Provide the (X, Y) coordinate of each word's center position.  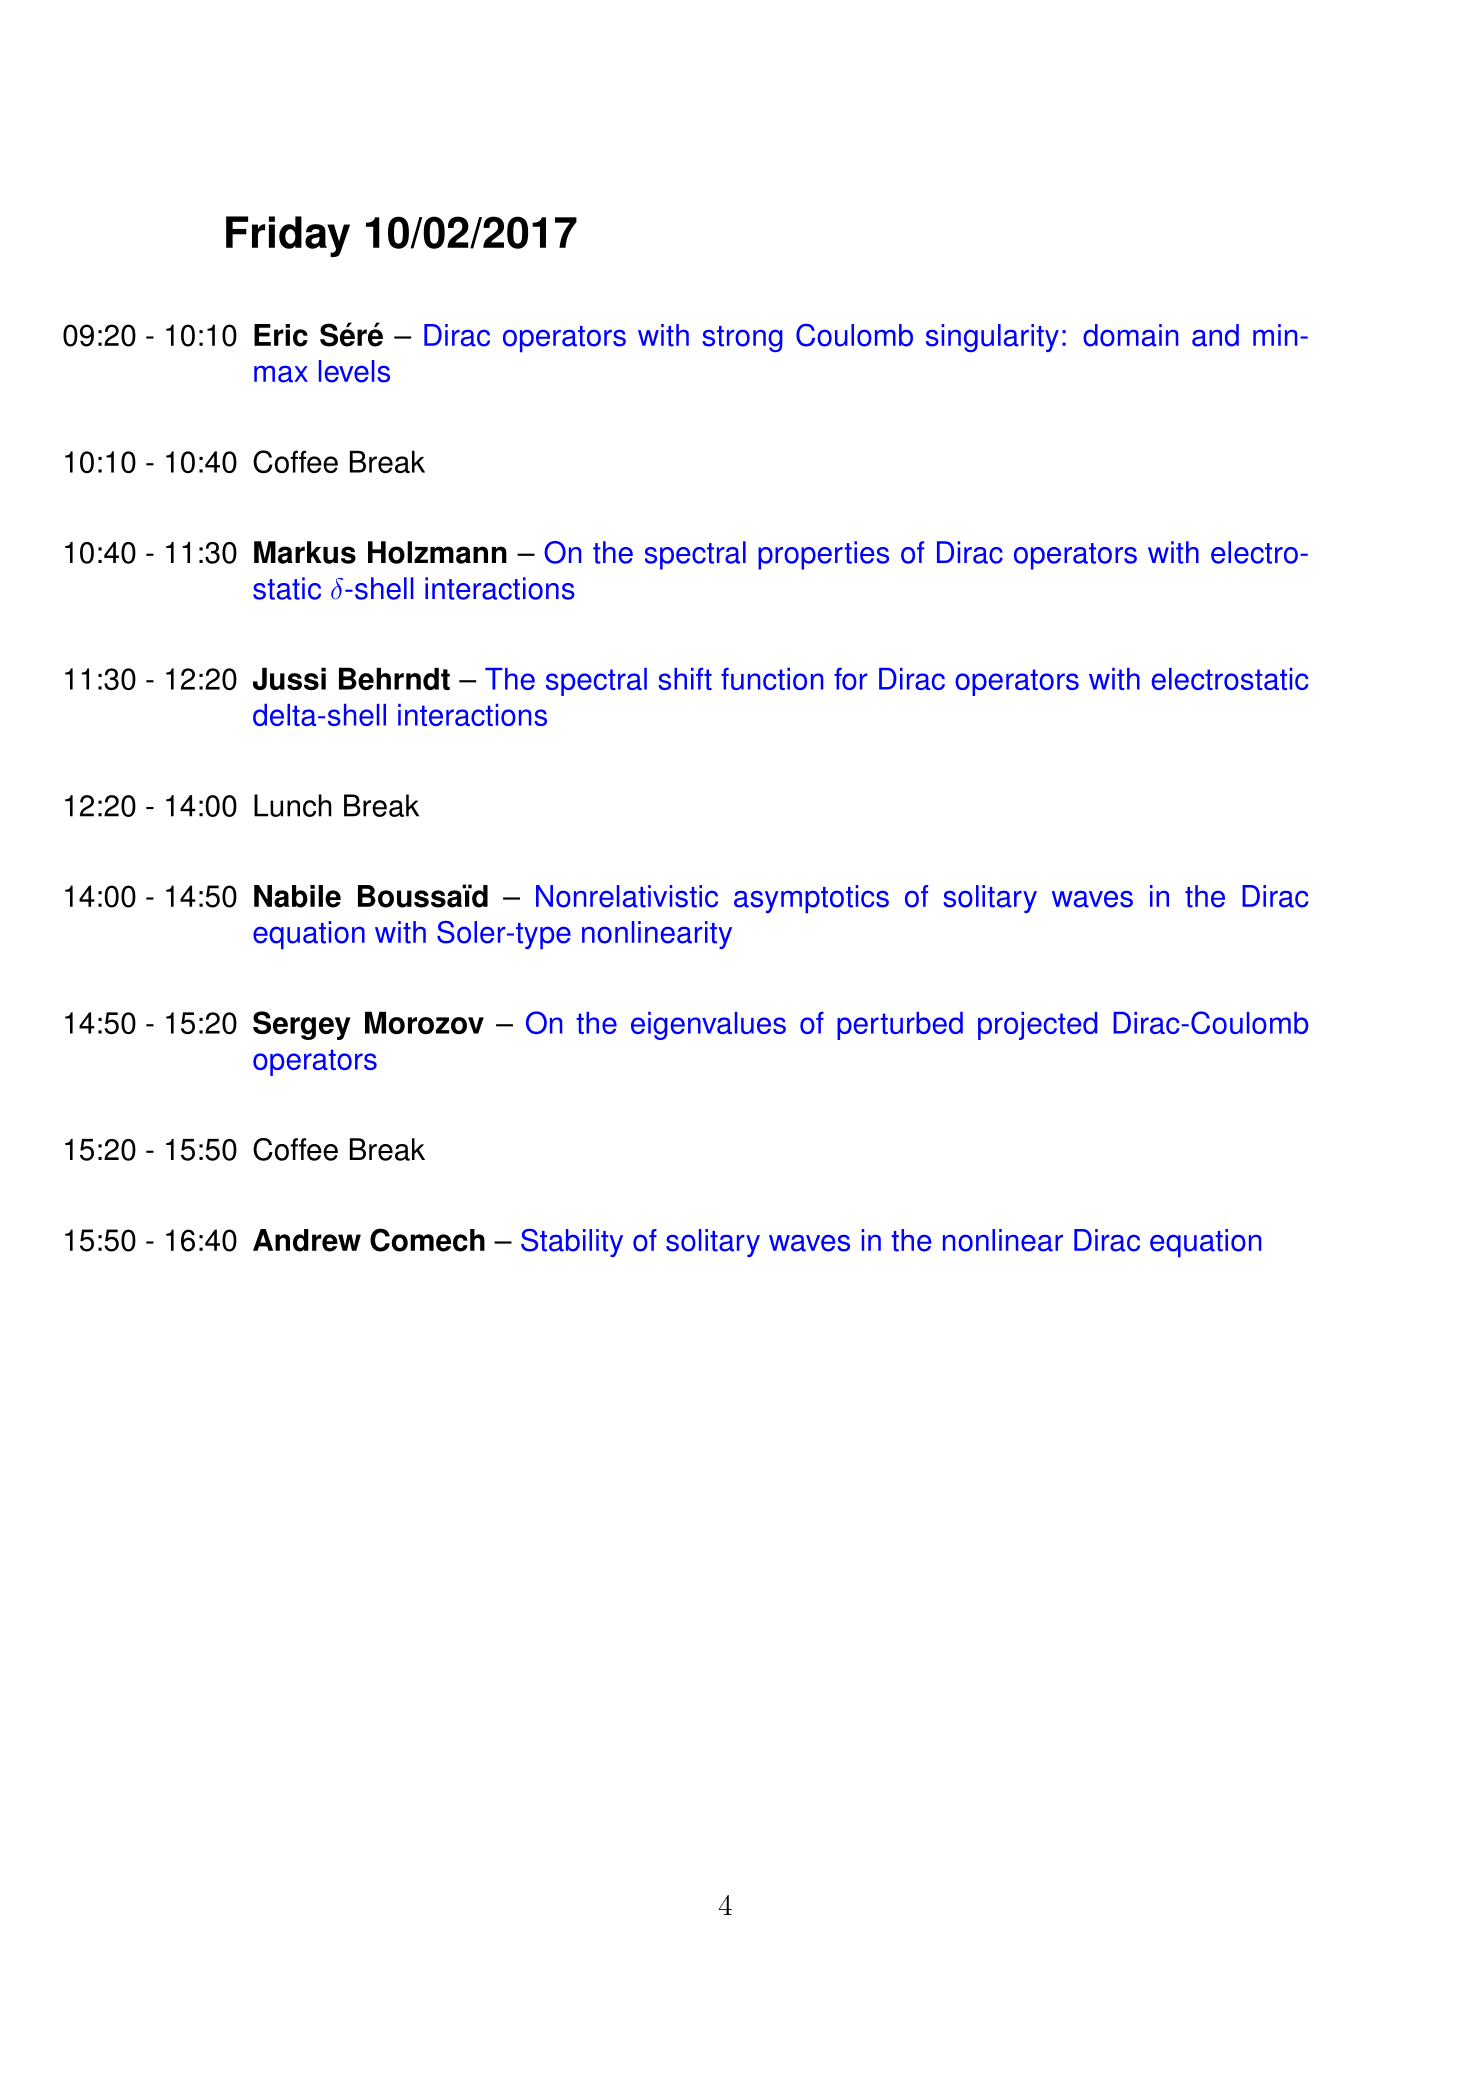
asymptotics (811, 899)
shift (685, 679)
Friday (288, 236)
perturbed (900, 1026)
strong (742, 339)
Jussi (289, 678)
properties (823, 555)
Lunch (293, 805)
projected (1037, 1026)
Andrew (307, 1240)
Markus (305, 552)
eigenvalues (708, 1026)
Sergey (302, 1025)
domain (1130, 335)
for (851, 679)
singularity (992, 338)
